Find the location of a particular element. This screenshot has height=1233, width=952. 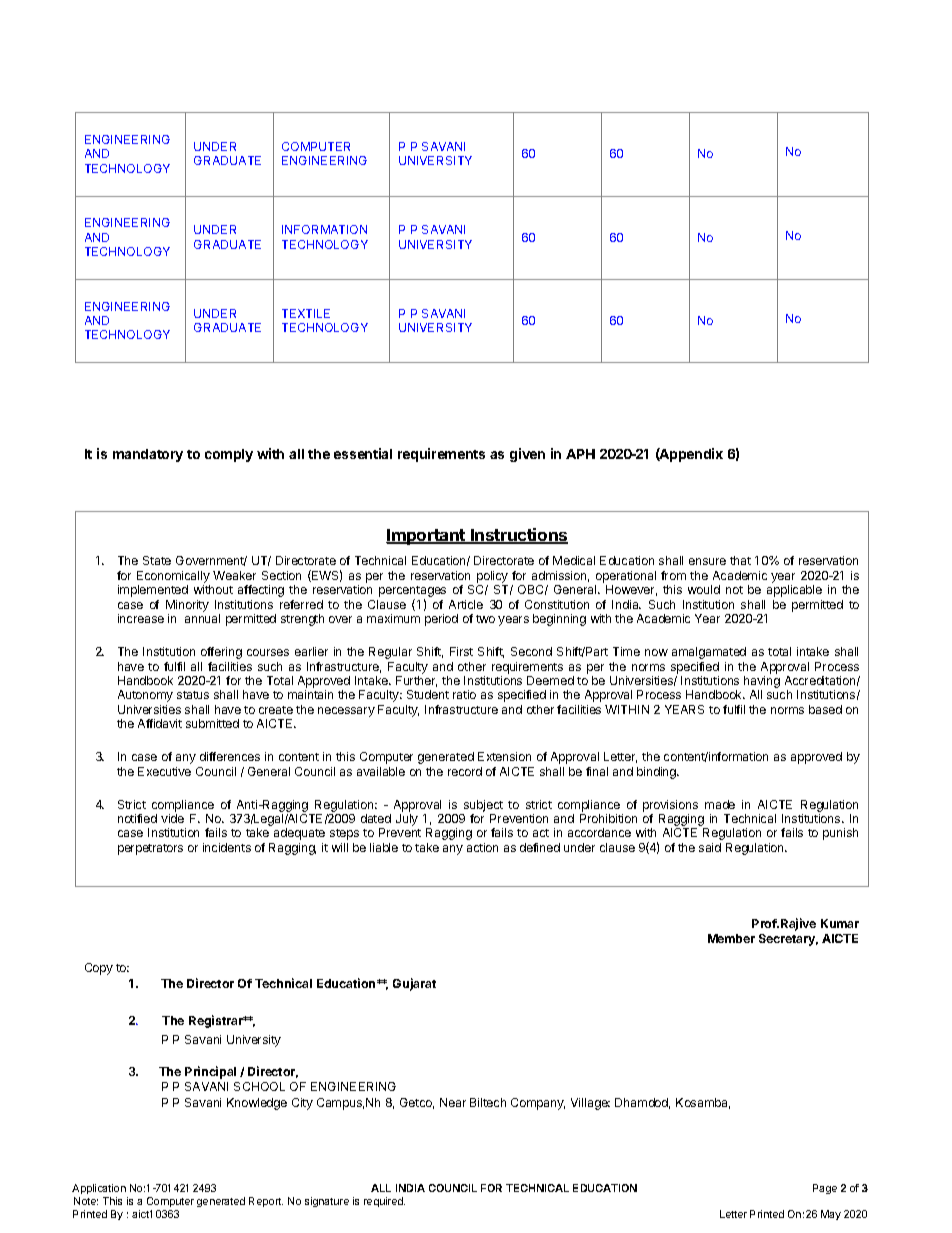

Copy is located at coordinates (99, 969).
